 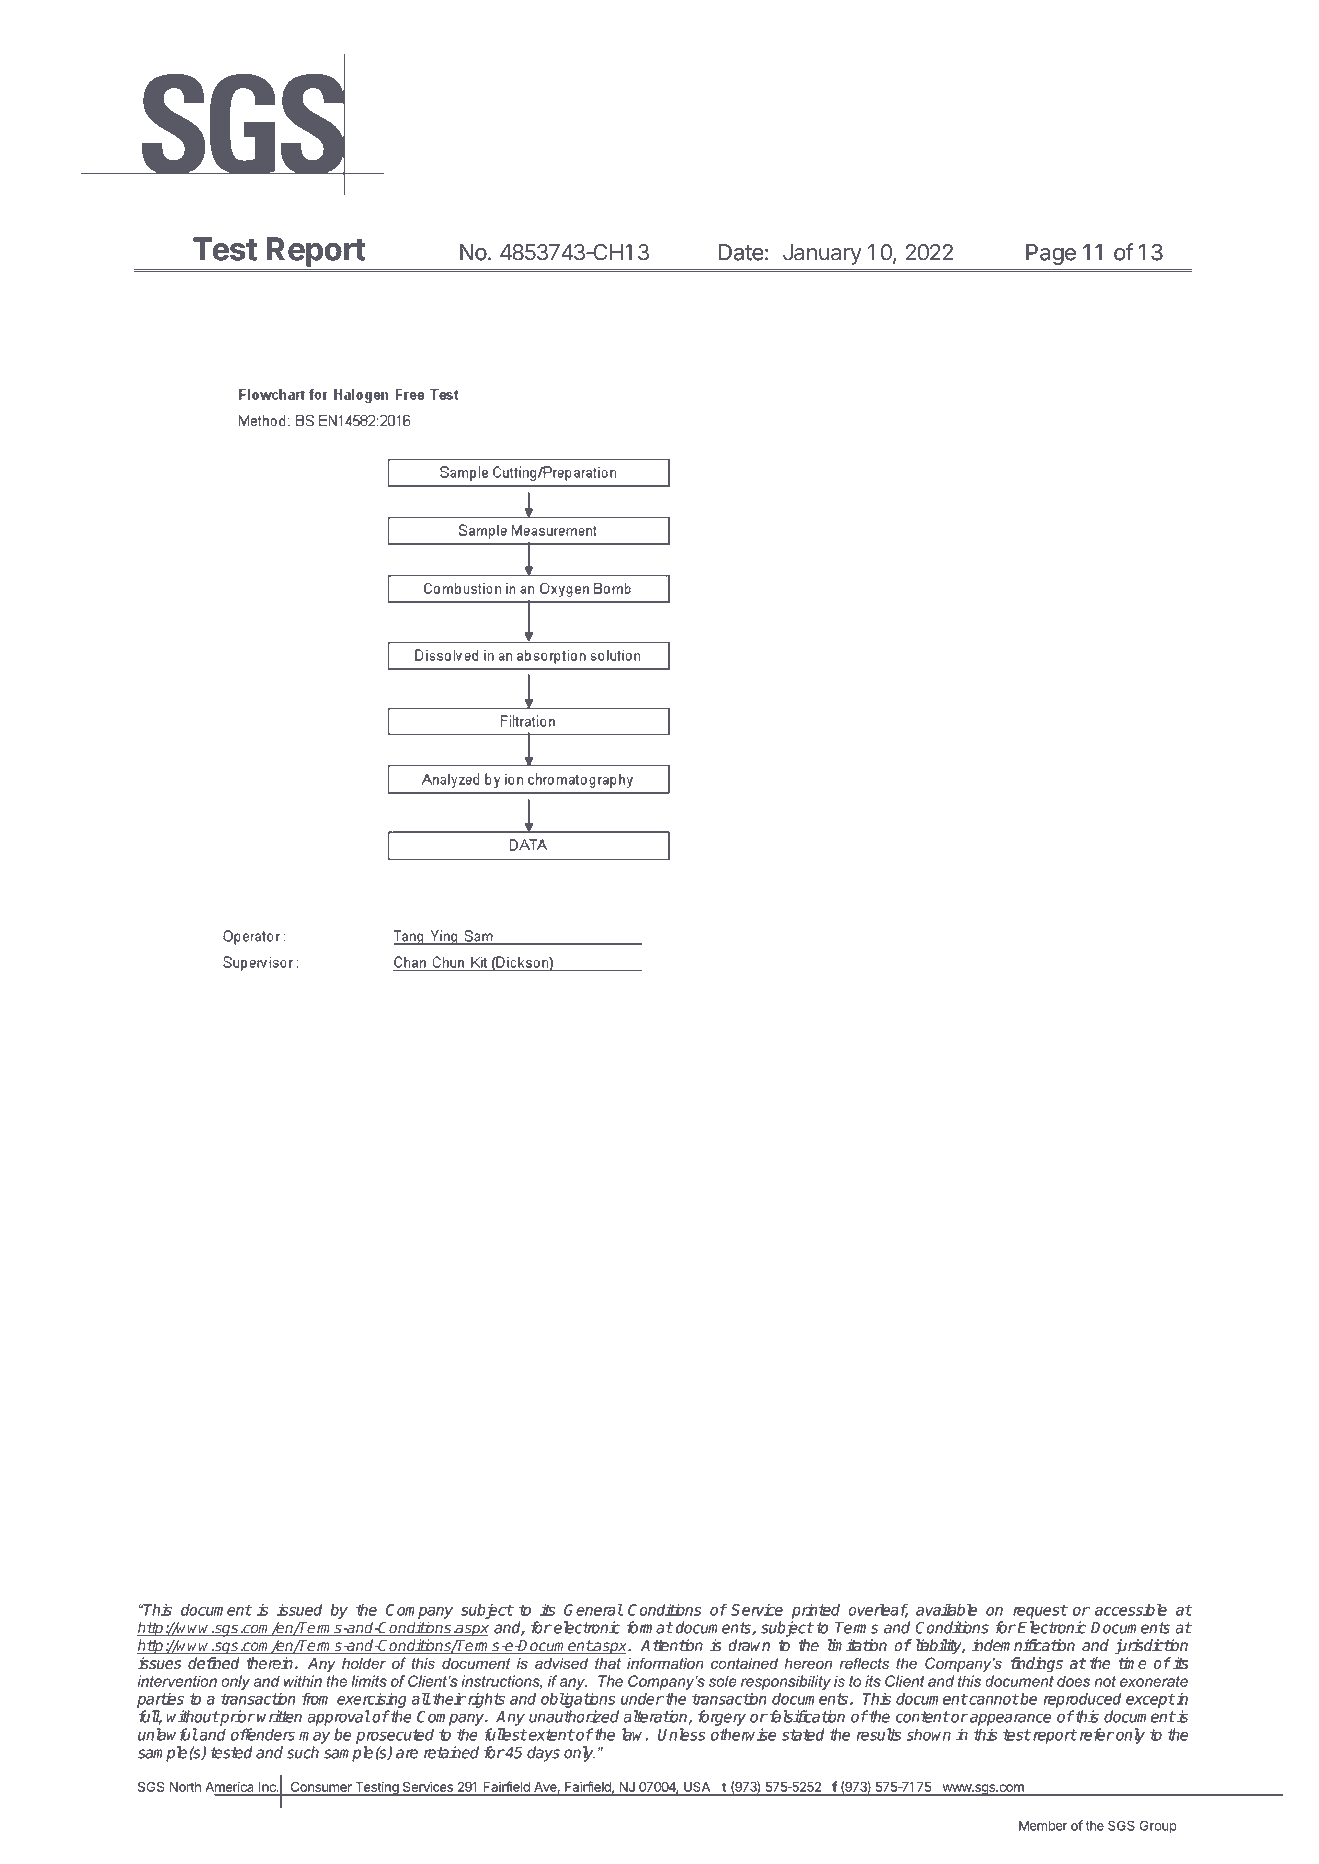 I want to click on issued, so click(x=299, y=1609).
